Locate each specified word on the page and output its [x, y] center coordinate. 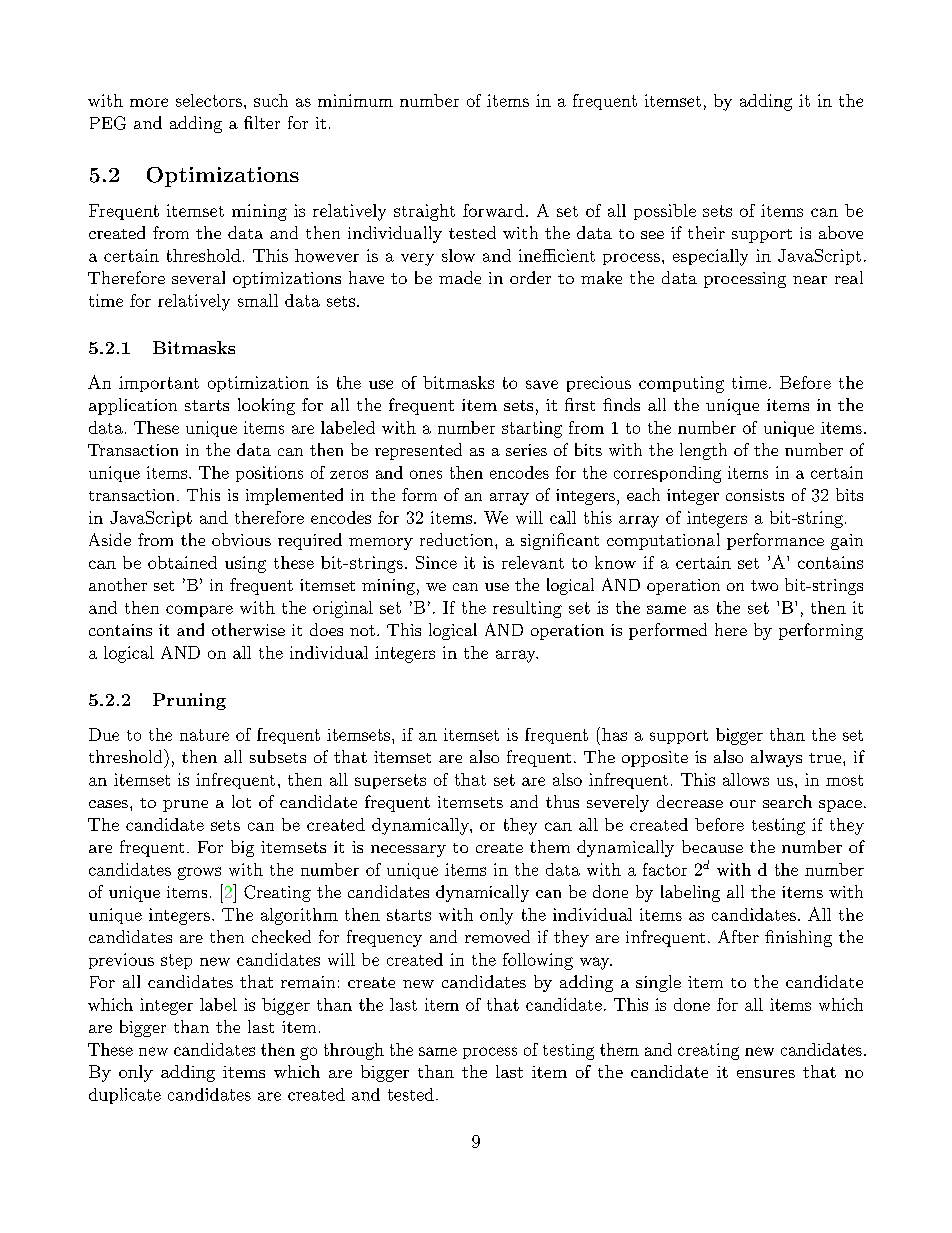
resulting [527, 609]
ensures [766, 1074]
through [354, 1051]
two [764, 585]
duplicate [125, 1096]
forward [493, 210]
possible [665, 212]
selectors [209, 100]
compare [199, 611]
